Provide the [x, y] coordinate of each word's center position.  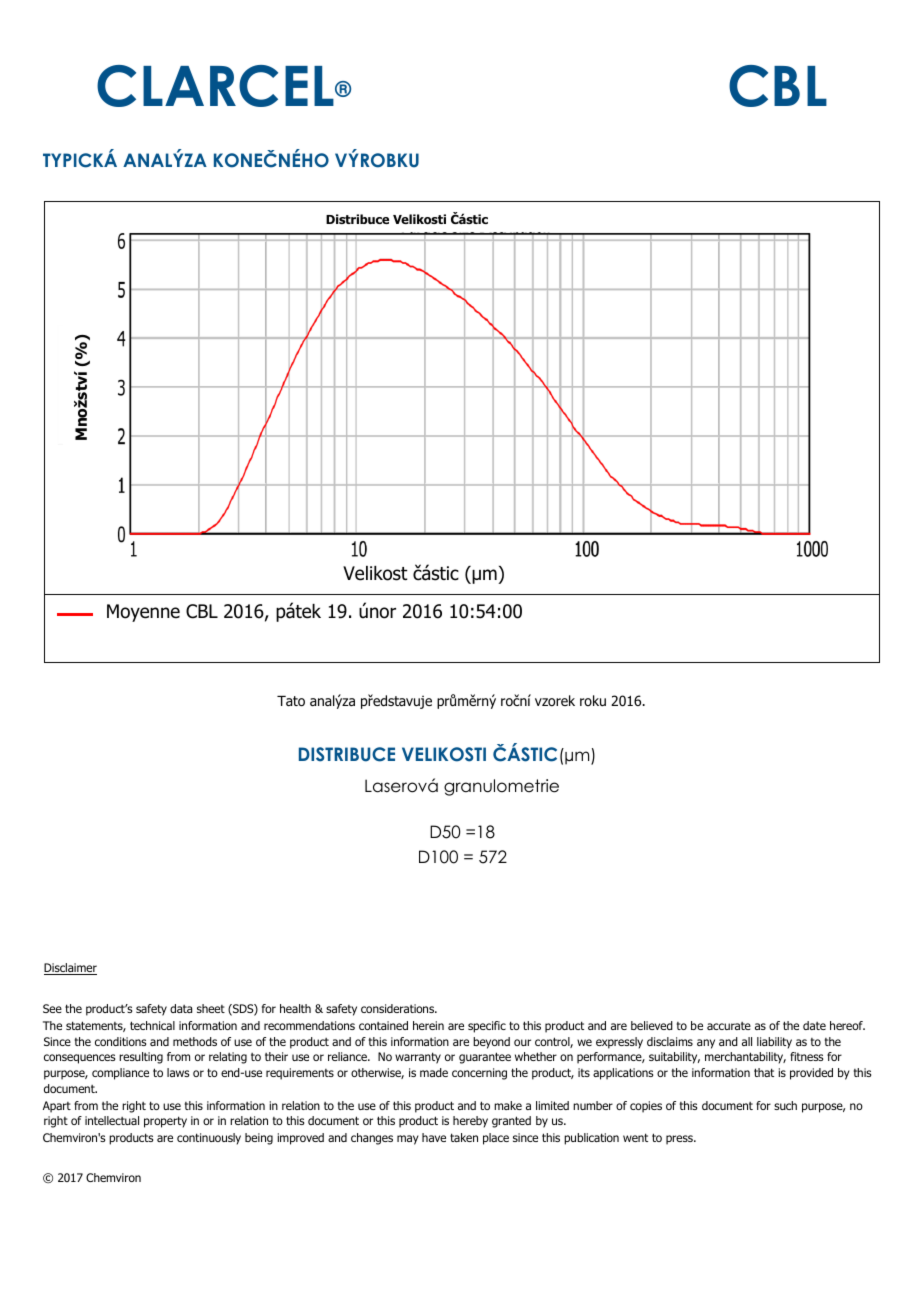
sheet [211, 1008]
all [747, 1041]
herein [428, 1025]
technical [152, 1025]
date [814, 1025]
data [181, 1008]
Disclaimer [70, 969]
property [165, 1122]
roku [593, 700]
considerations [399, 1008]
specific [487, 1027]
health [295, 1008]
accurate [729, 1026]
